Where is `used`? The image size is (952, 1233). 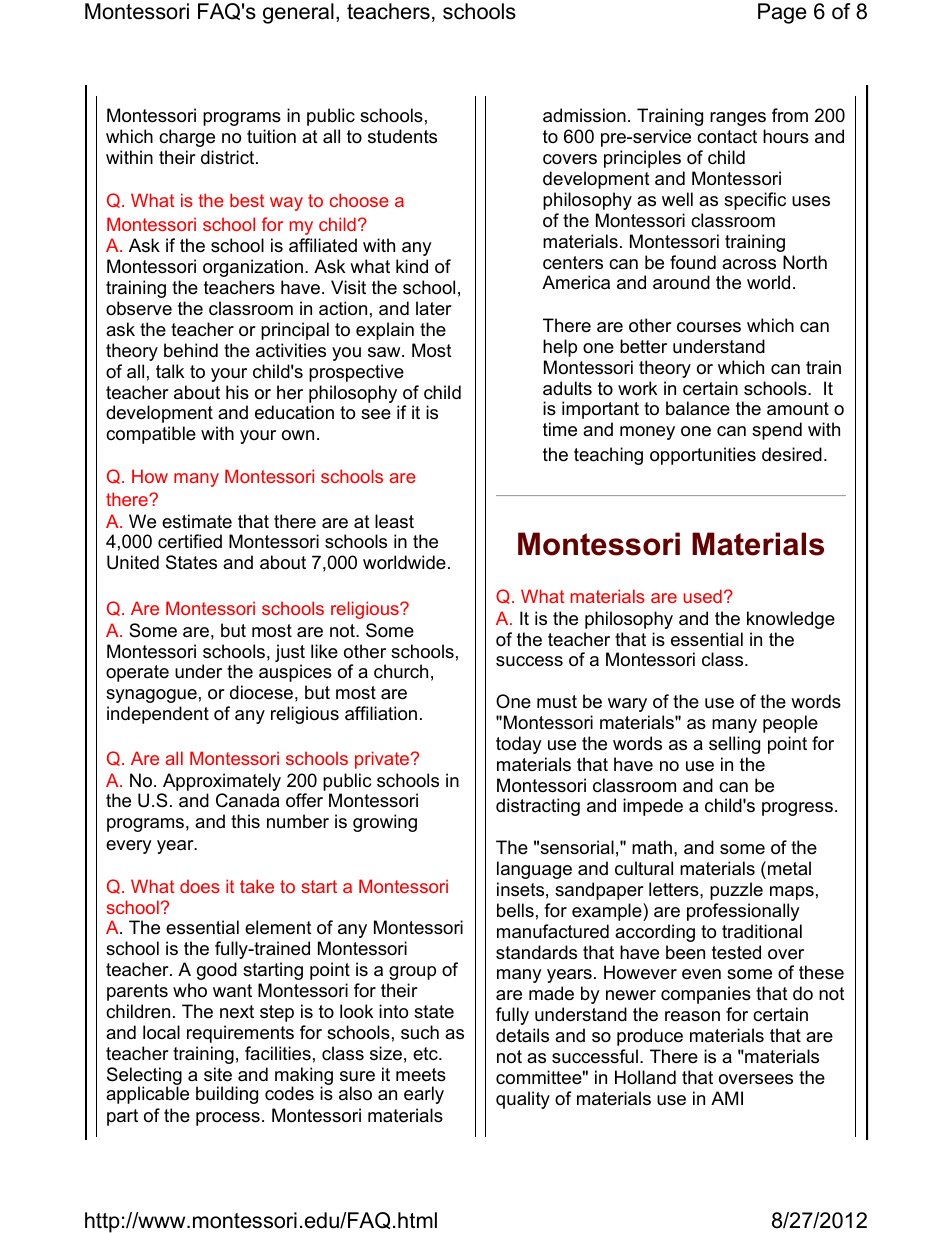 used is located at coordinates (702, 596).
